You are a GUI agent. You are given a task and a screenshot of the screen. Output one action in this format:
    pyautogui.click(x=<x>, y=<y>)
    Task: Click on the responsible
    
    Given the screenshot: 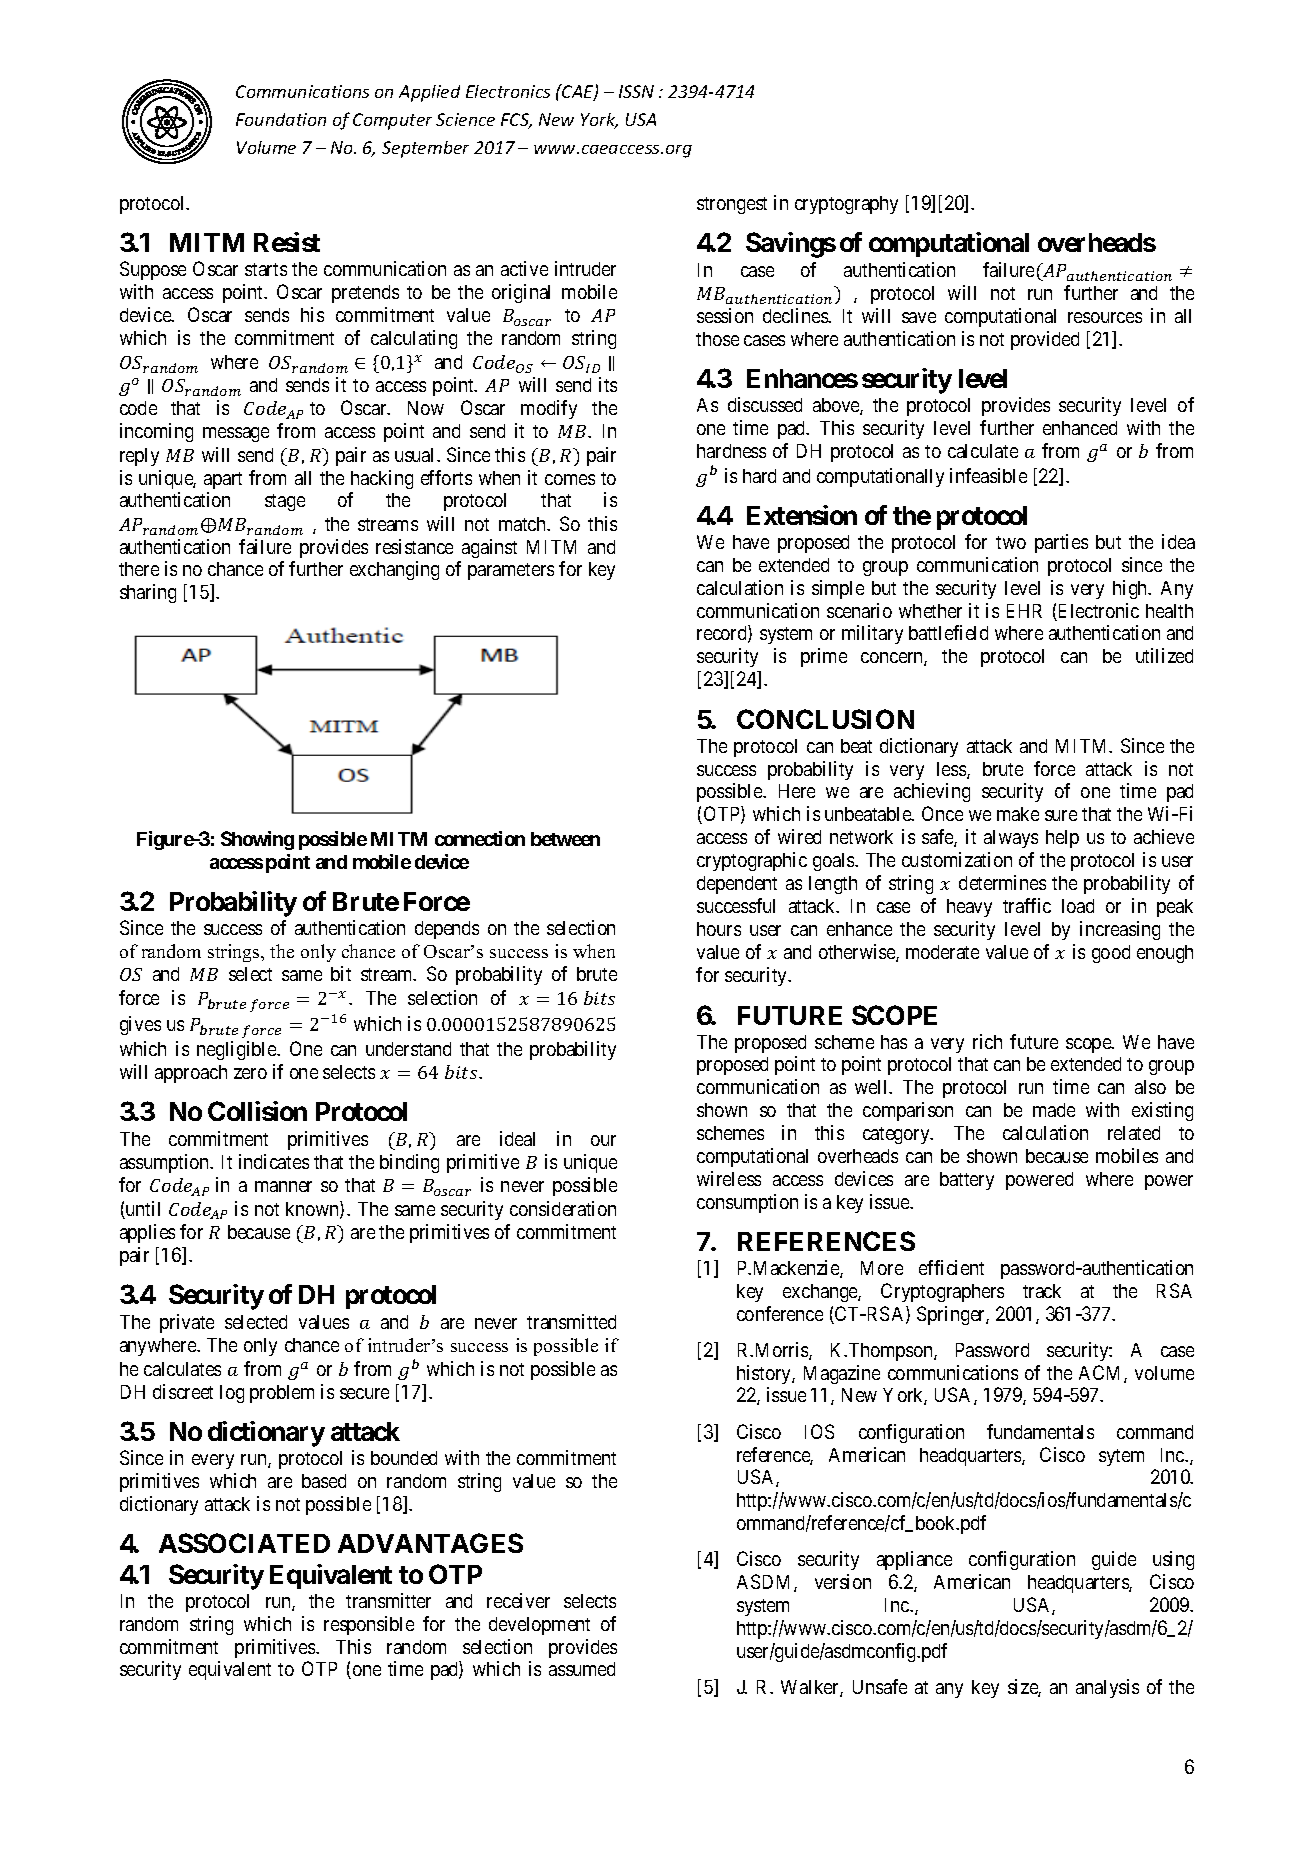 What is the action you would take?
    pyautogui.click(x=369, y=1625)
